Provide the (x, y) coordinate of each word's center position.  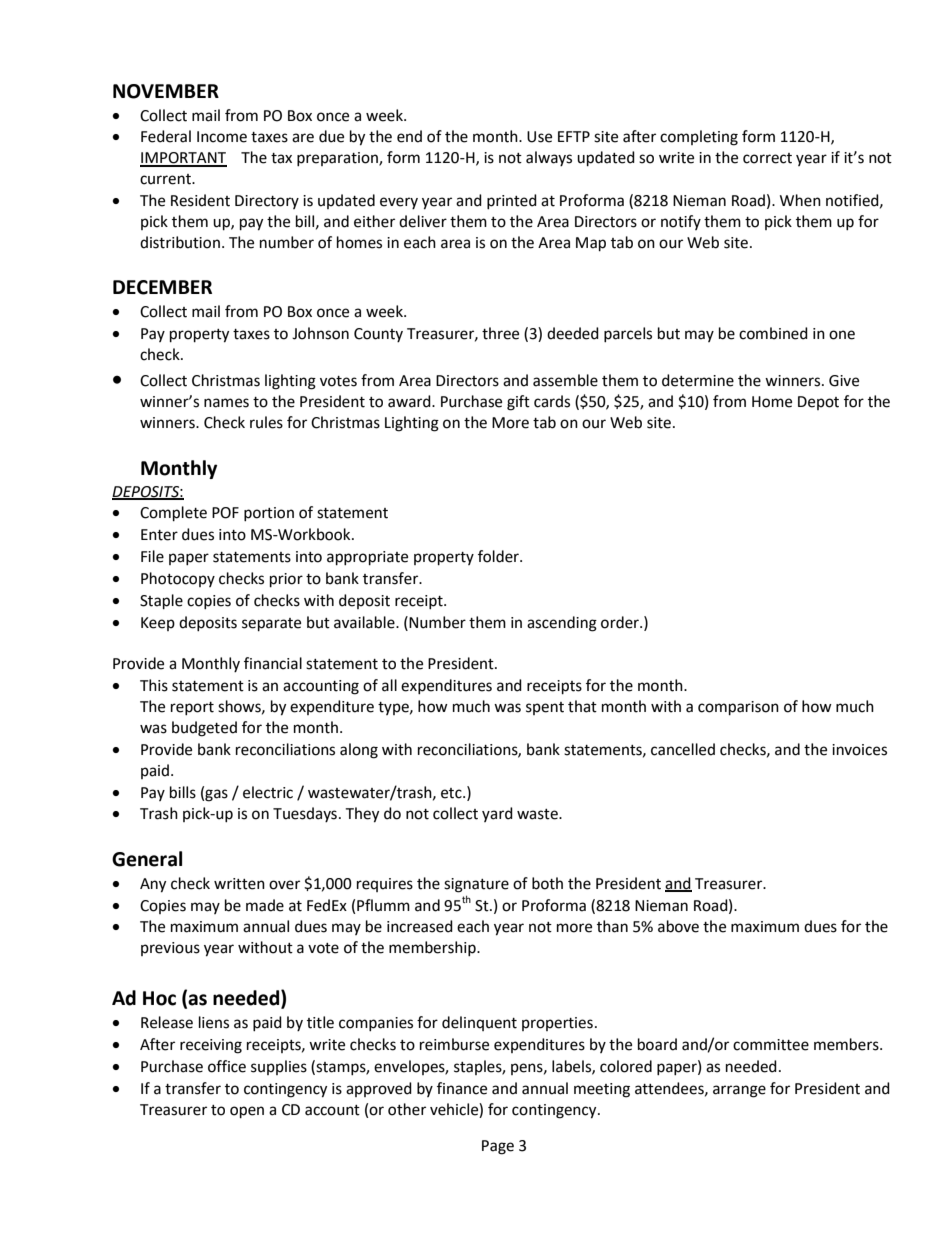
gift (518, 403)
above (678, 926)
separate (271, 625)
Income (222, 137)
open (247, 1112)
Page (498, 1147)
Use (539, 137)
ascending (562, 624)
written (239, 884)
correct (767, 158)
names (226, 403)
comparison (738, 708)
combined (773, 333)
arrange (739, 1091)
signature (476, 885)
